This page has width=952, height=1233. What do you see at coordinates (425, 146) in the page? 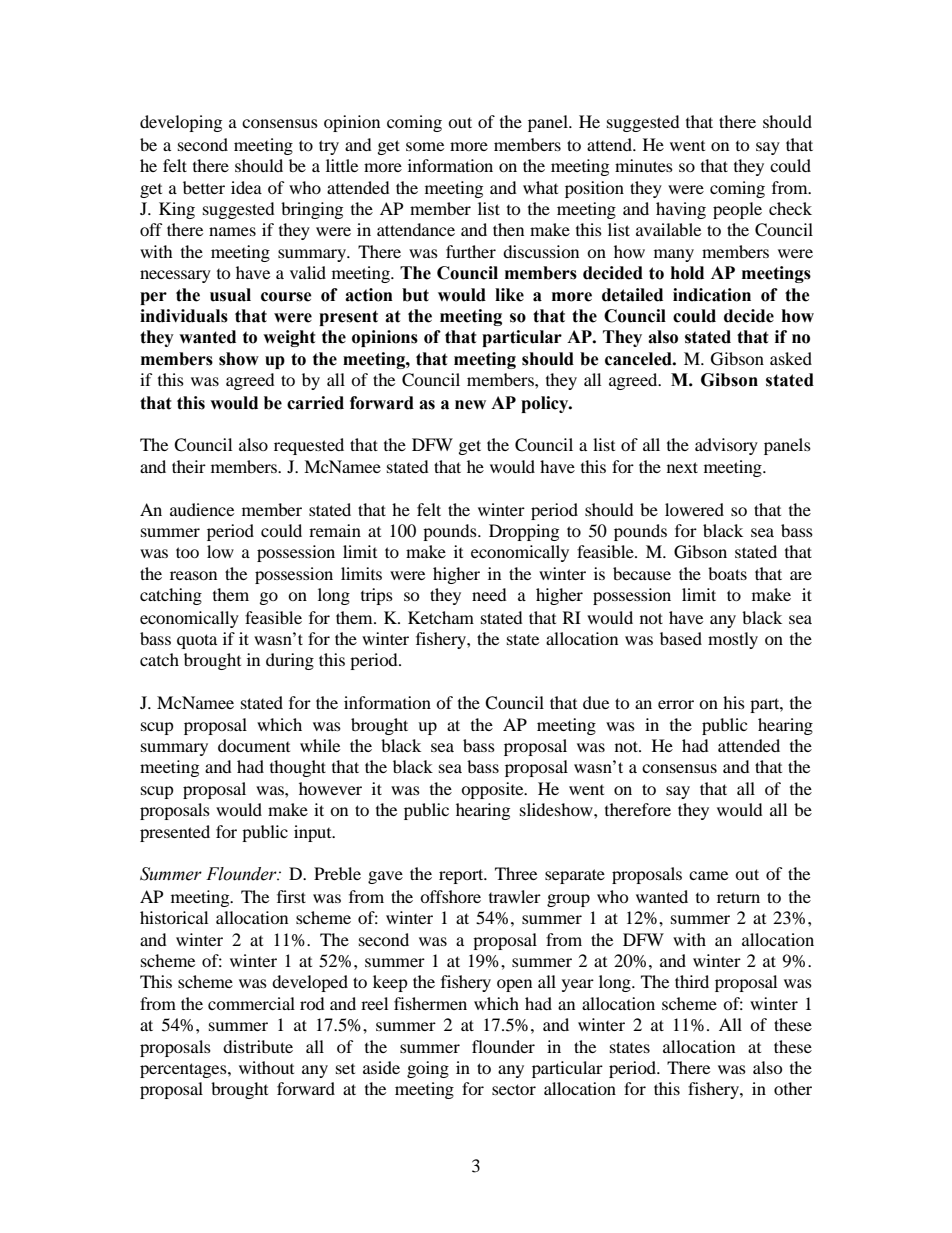
I see `some` at bounding box center [425, 146].
